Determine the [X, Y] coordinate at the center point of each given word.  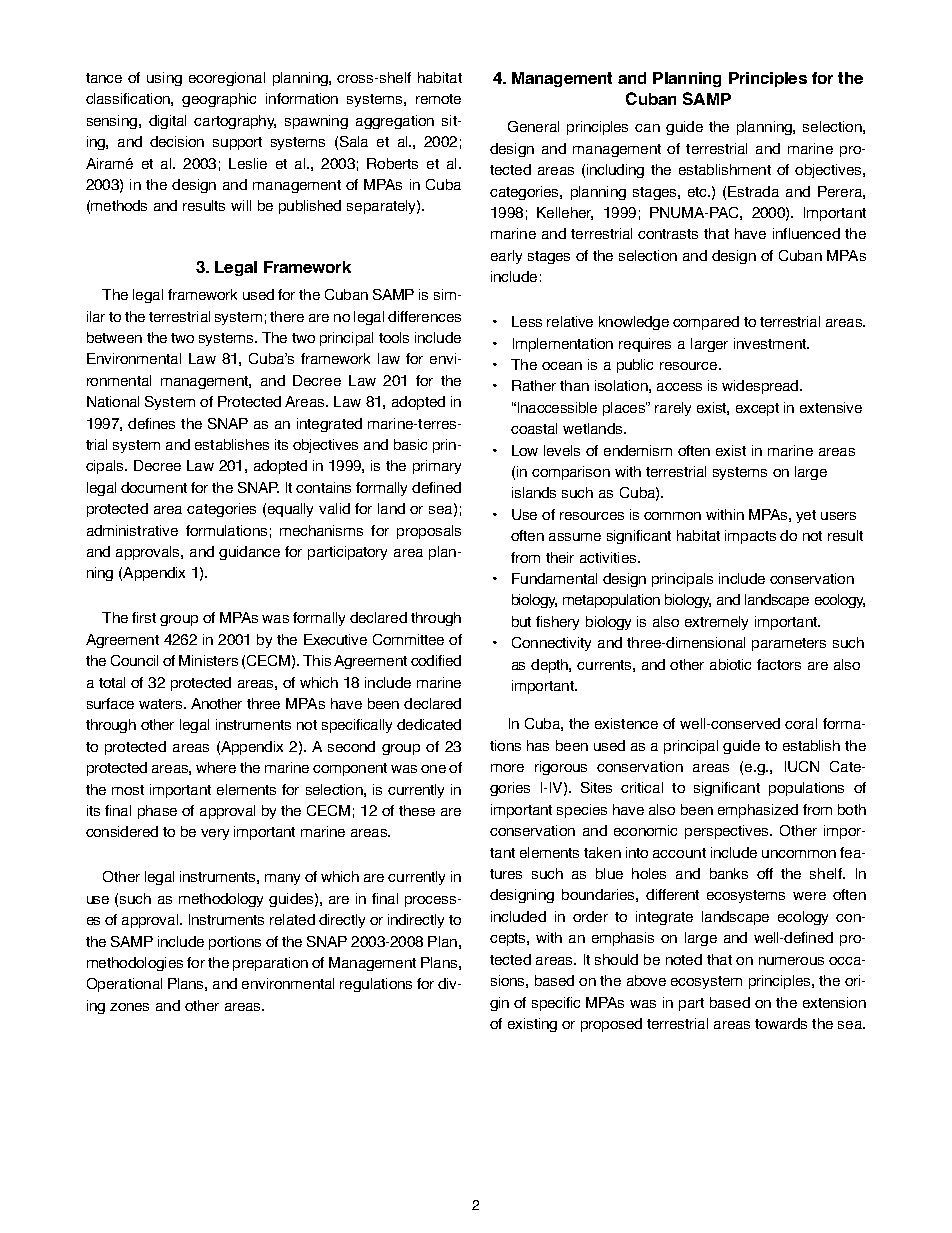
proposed [611, 1025]
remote [438, 99]
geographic [219, 100]
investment [771, 343]
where [216, 767]
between [114, 337]
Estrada [753, 191]
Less [527, 321]
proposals [429, 532]
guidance [249, 553]
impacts [750, 537]
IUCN [802, 766]
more [507, 768]
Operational [124, 985]
